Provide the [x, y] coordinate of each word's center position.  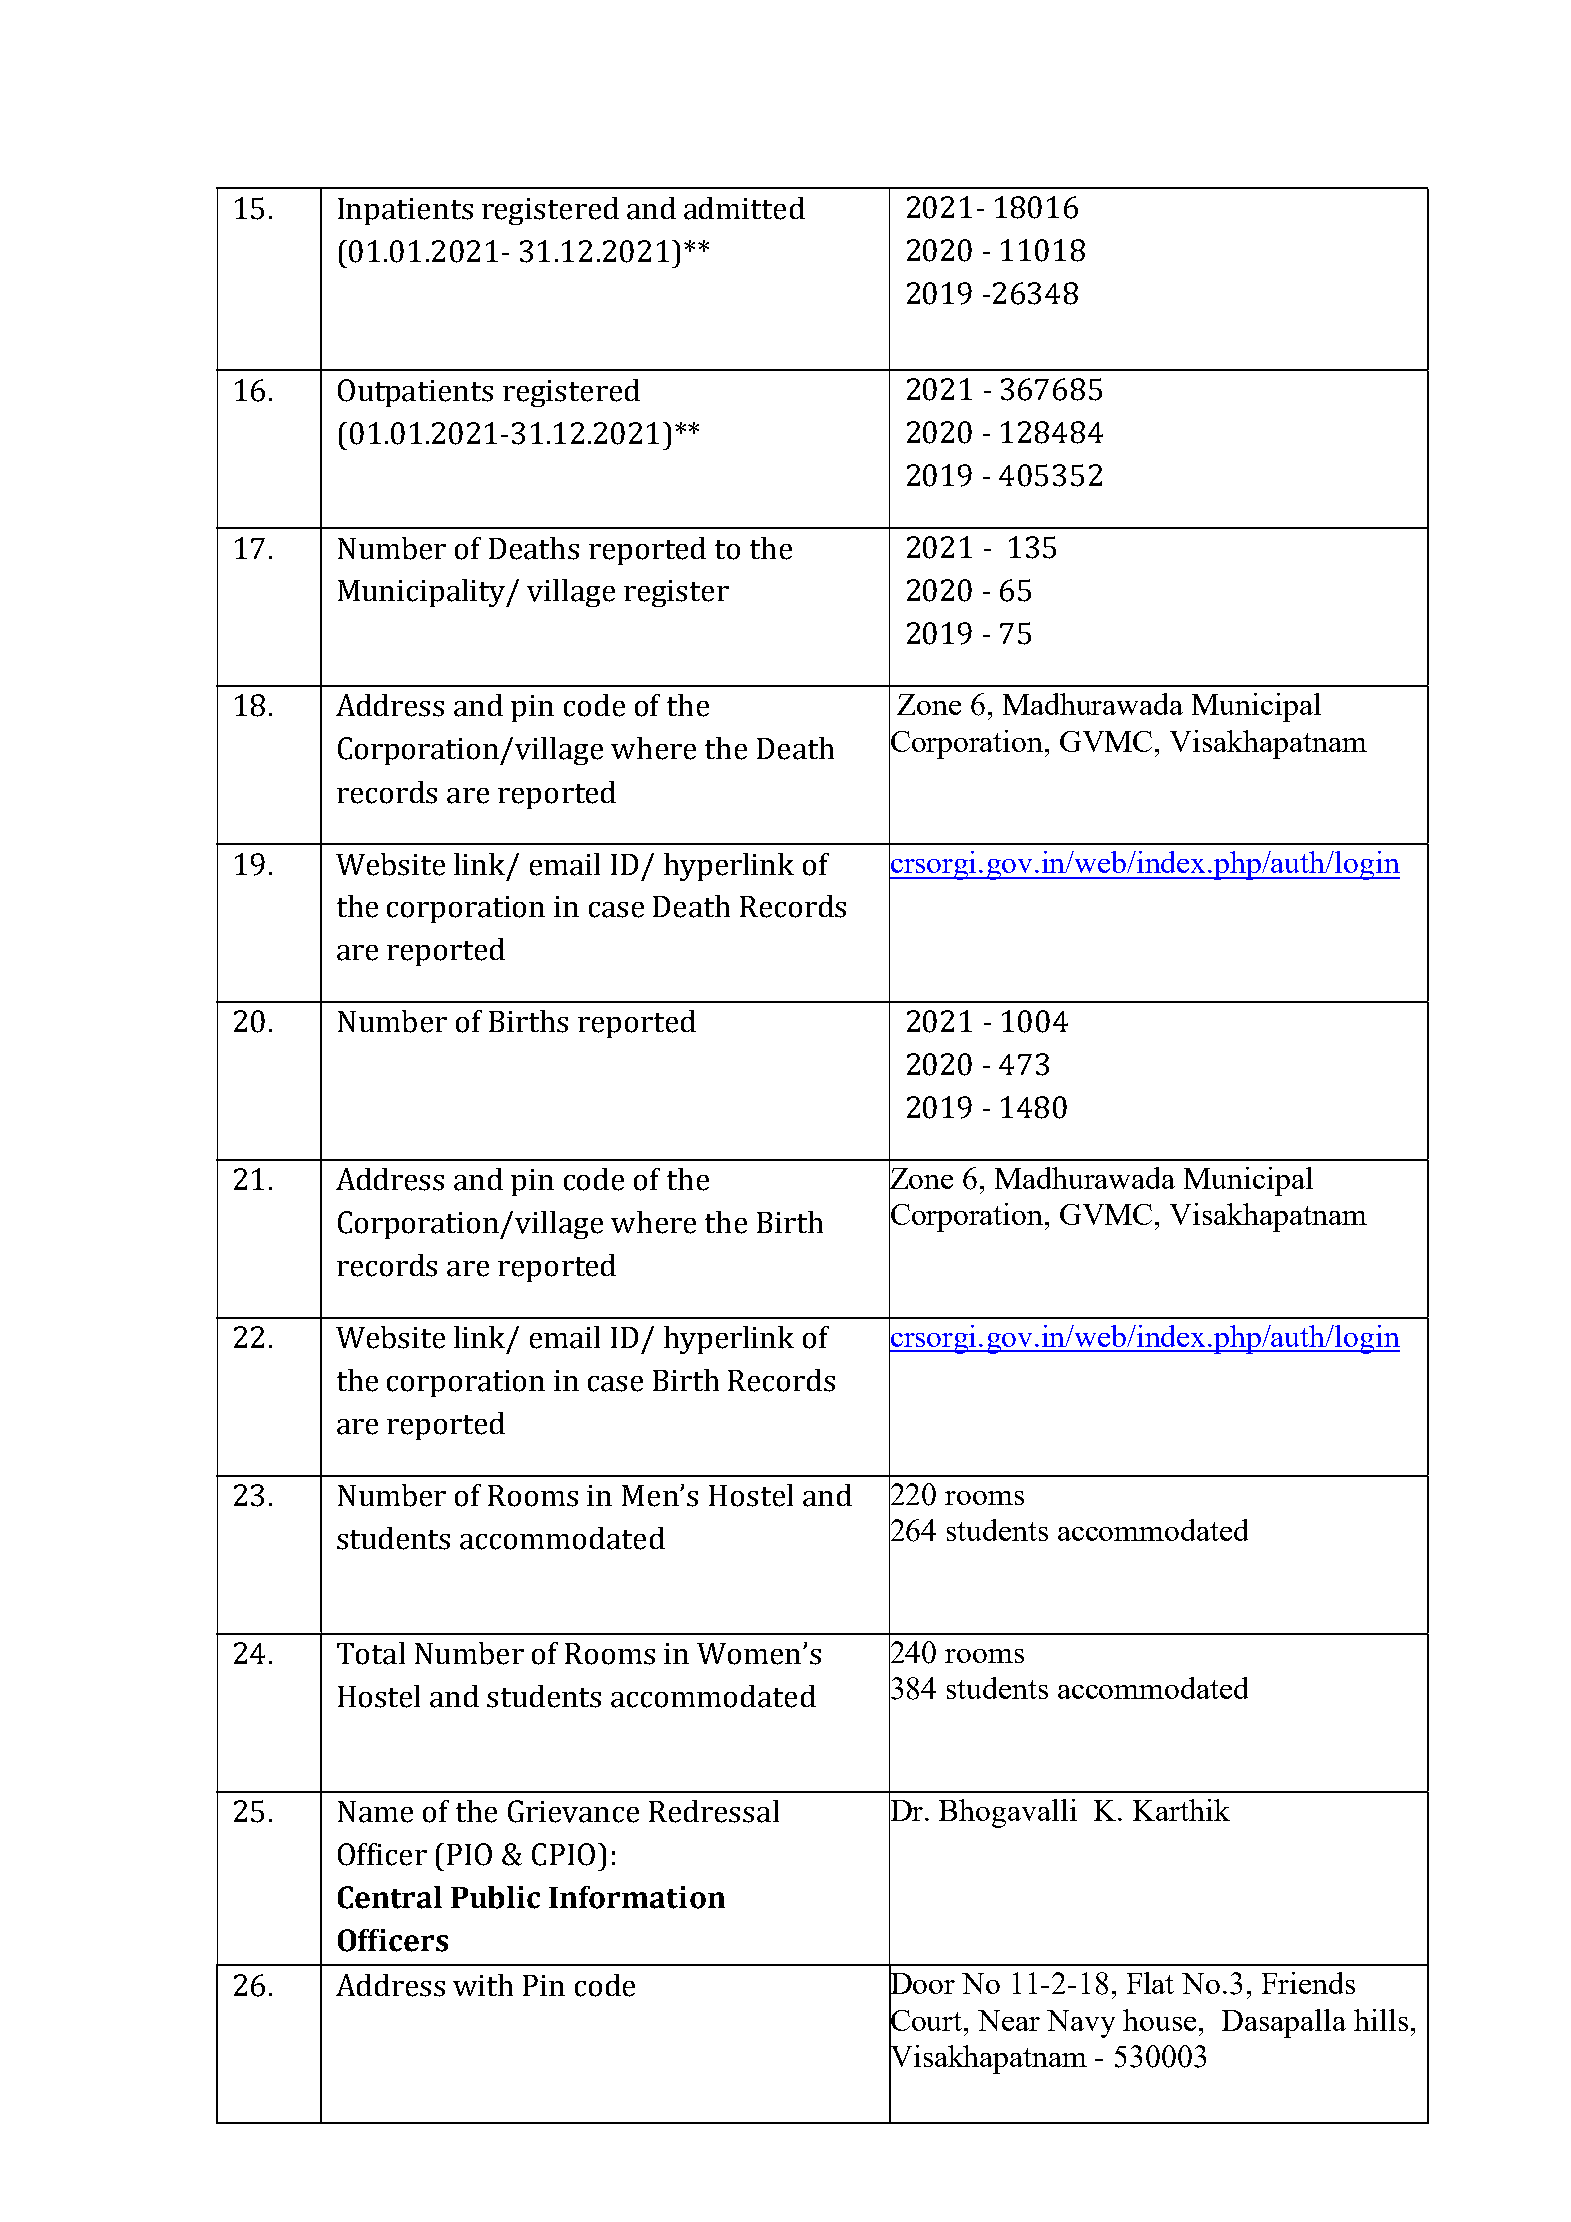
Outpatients [415, 393]
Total [371, 1653]
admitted [744, 208]
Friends [1308, 1983]
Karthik [1181, 1810]
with [483, 1985]
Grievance [573, 1811]
